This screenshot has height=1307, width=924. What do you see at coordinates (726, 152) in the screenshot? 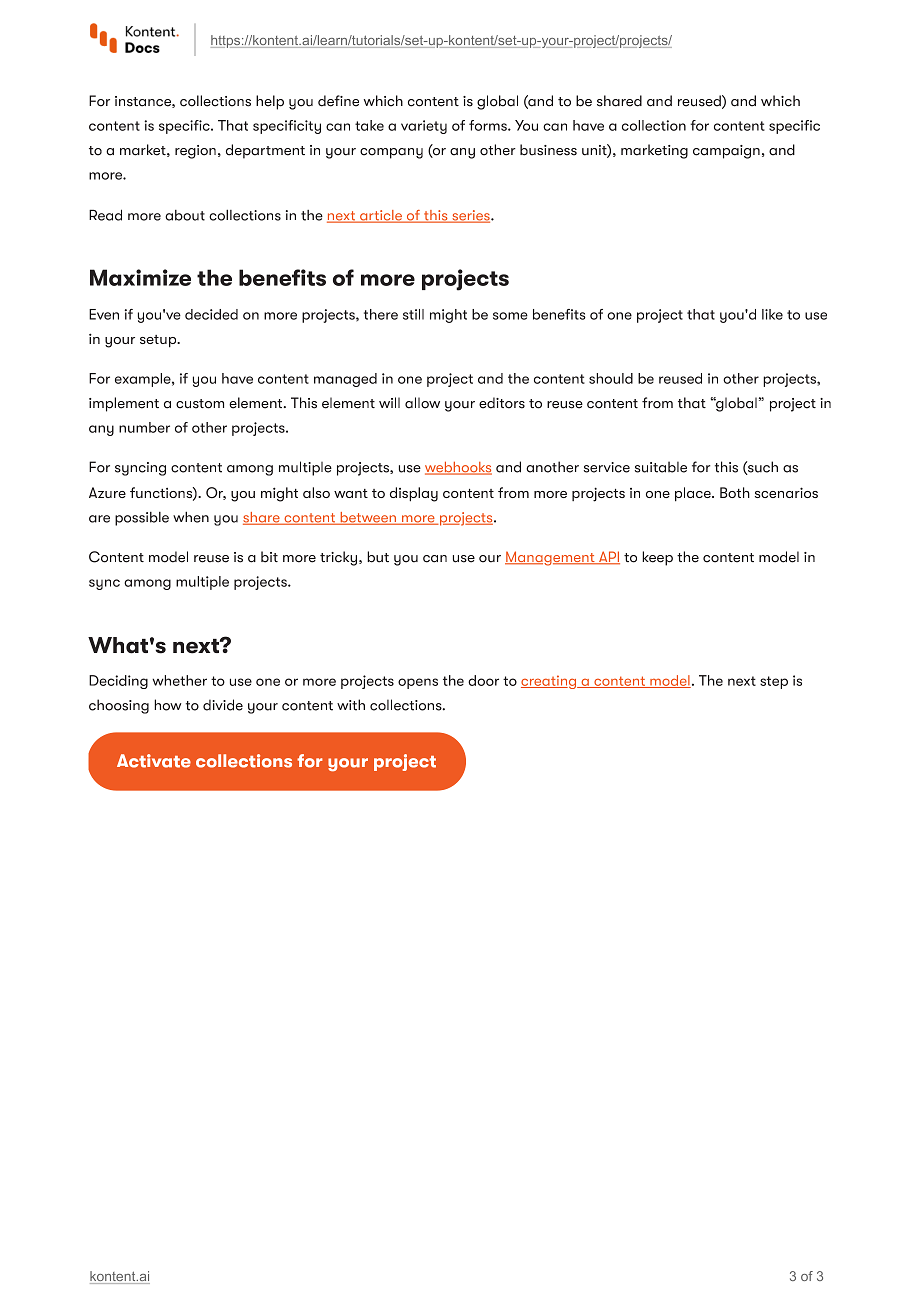
I see `campaign` at bounding box center [726, 152].
